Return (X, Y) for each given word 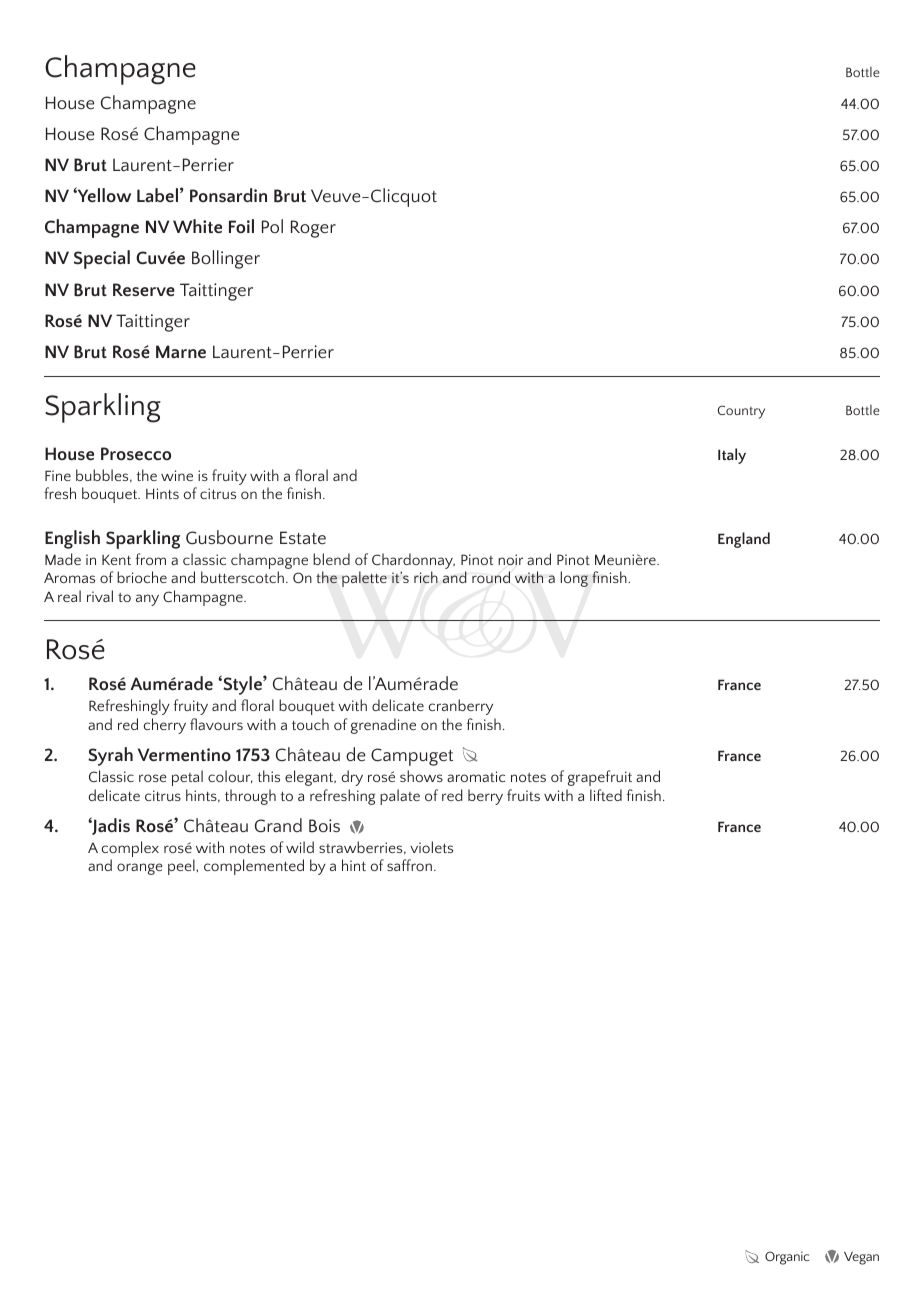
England (744, 540)
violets (431, 847)
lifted (606, 795)
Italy (732, 456)
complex (130, 850)
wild (300, 847)
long (574, 579)
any (147, 600)
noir (510, 559)
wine (177, 475)
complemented (254, 867)
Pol (272, 226)
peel (182, 867)
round (491, 577)
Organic (787, 1258)
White (197, 226)
